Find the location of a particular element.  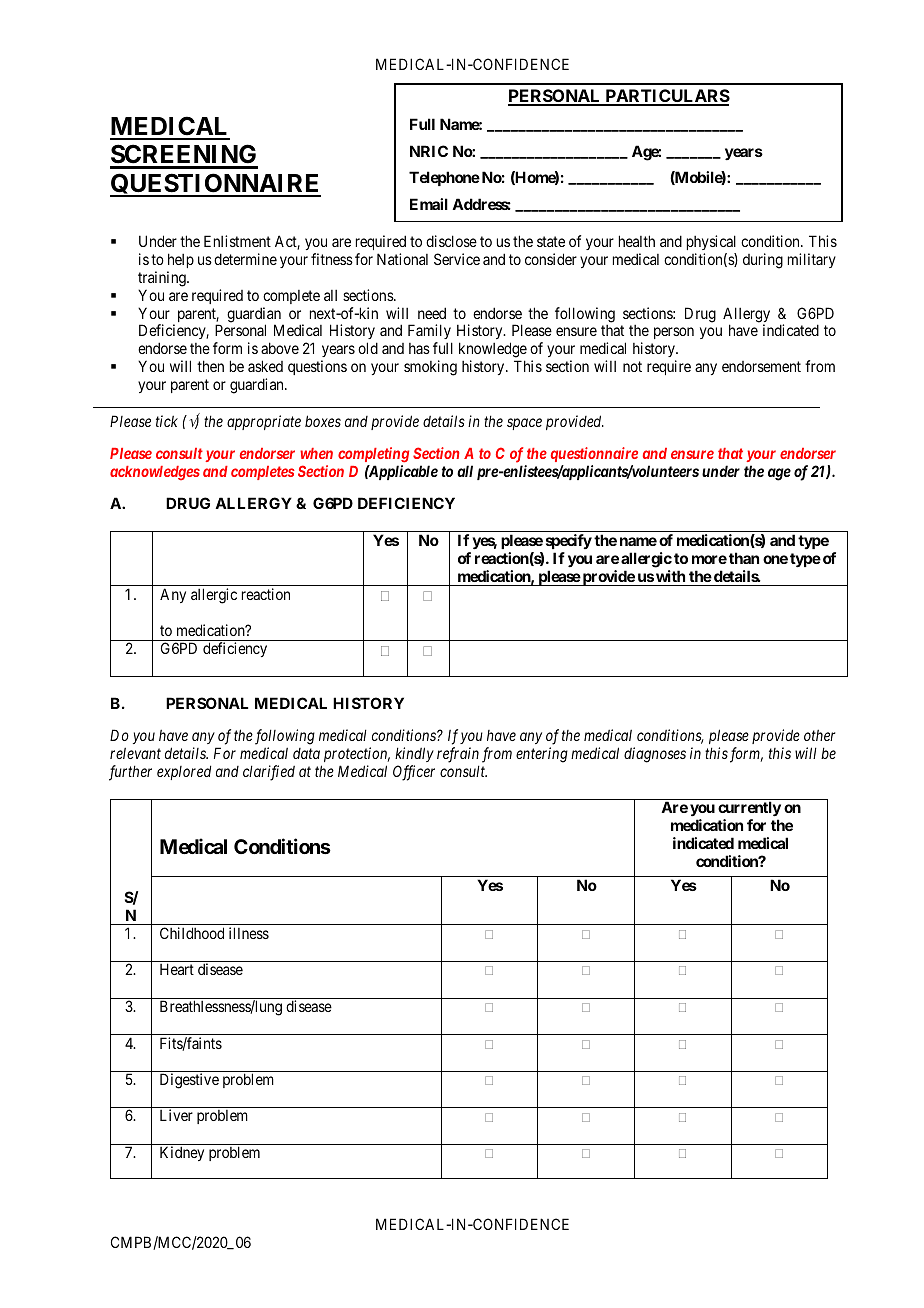

refrain is located at coordinates (458, 755).
